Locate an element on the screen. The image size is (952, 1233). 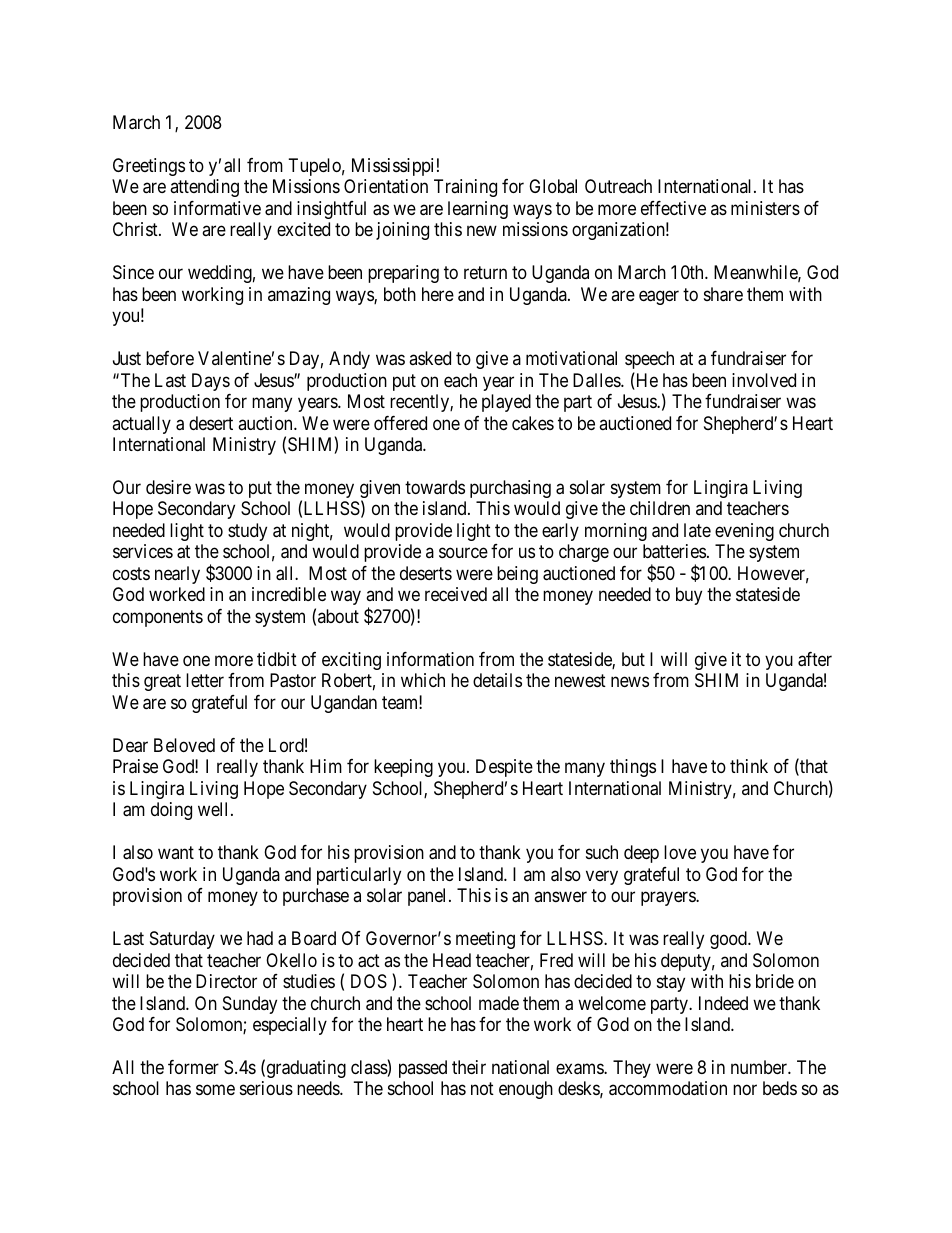
evening is located at coordinates (744, 532).
